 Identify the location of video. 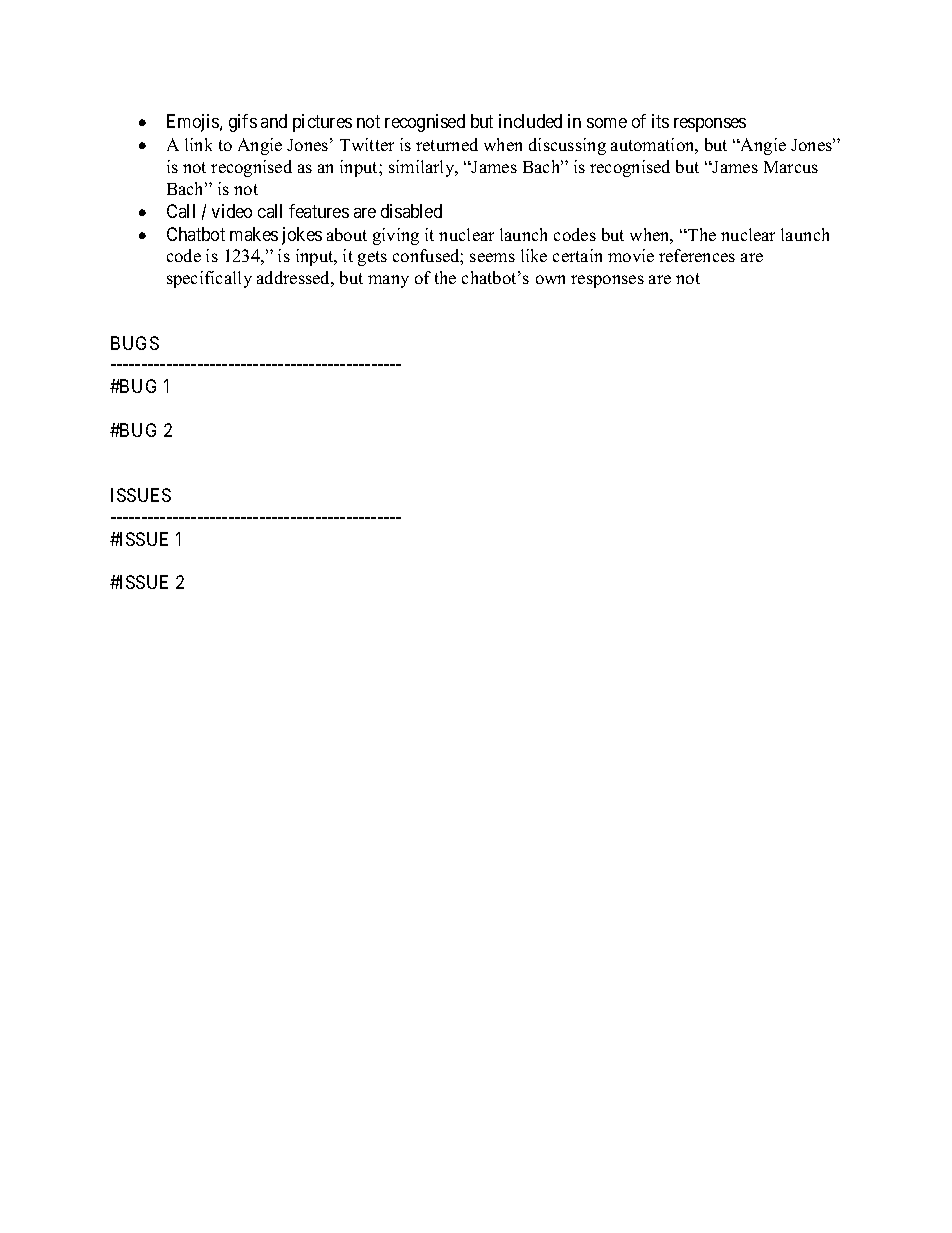
(232, 211).
